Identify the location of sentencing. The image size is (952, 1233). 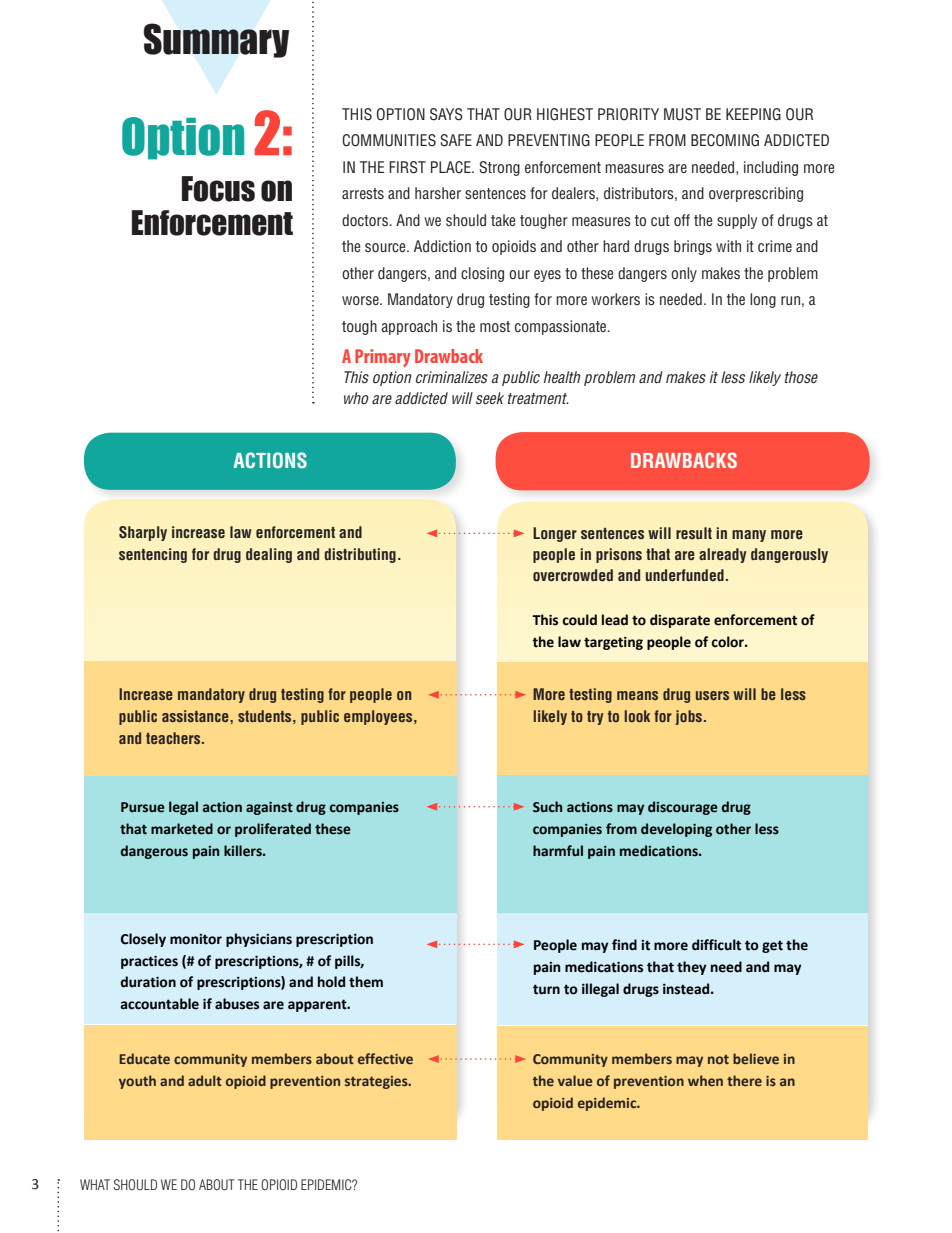
(153, 555).
